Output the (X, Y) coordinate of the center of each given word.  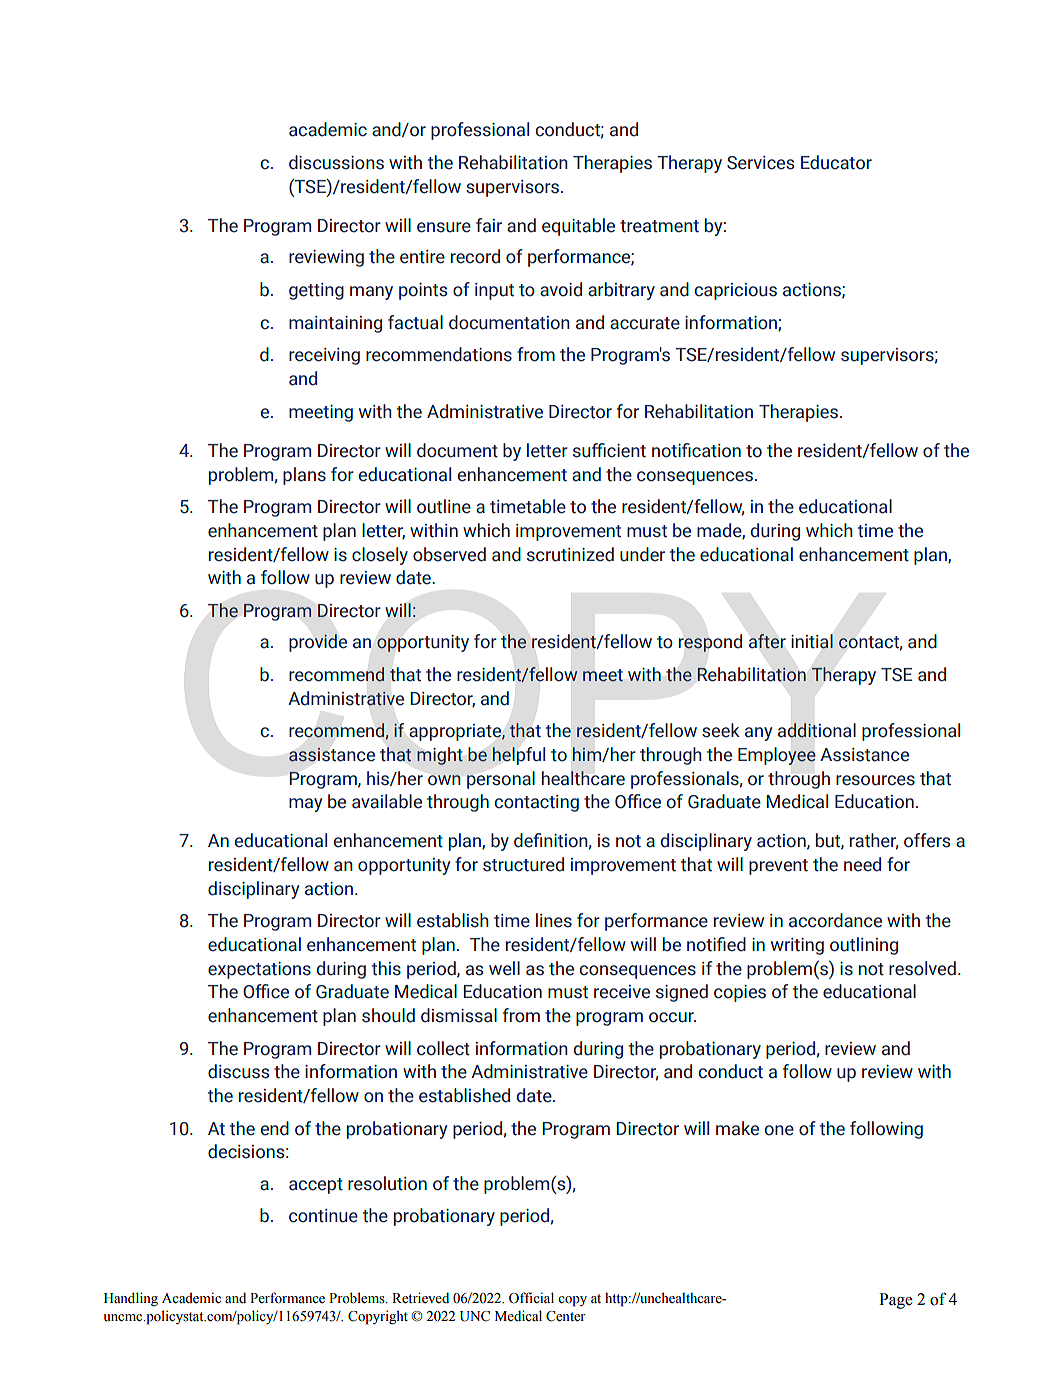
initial (812, 641)
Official (531, 1298)
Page (896, 1301)
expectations (259, 970)
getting (316, 291)
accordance (835, 920)
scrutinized (570, 554)
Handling (131, 1299)
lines (554, 920)
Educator (836, 162)
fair (489, 225)
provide (318, 643)
